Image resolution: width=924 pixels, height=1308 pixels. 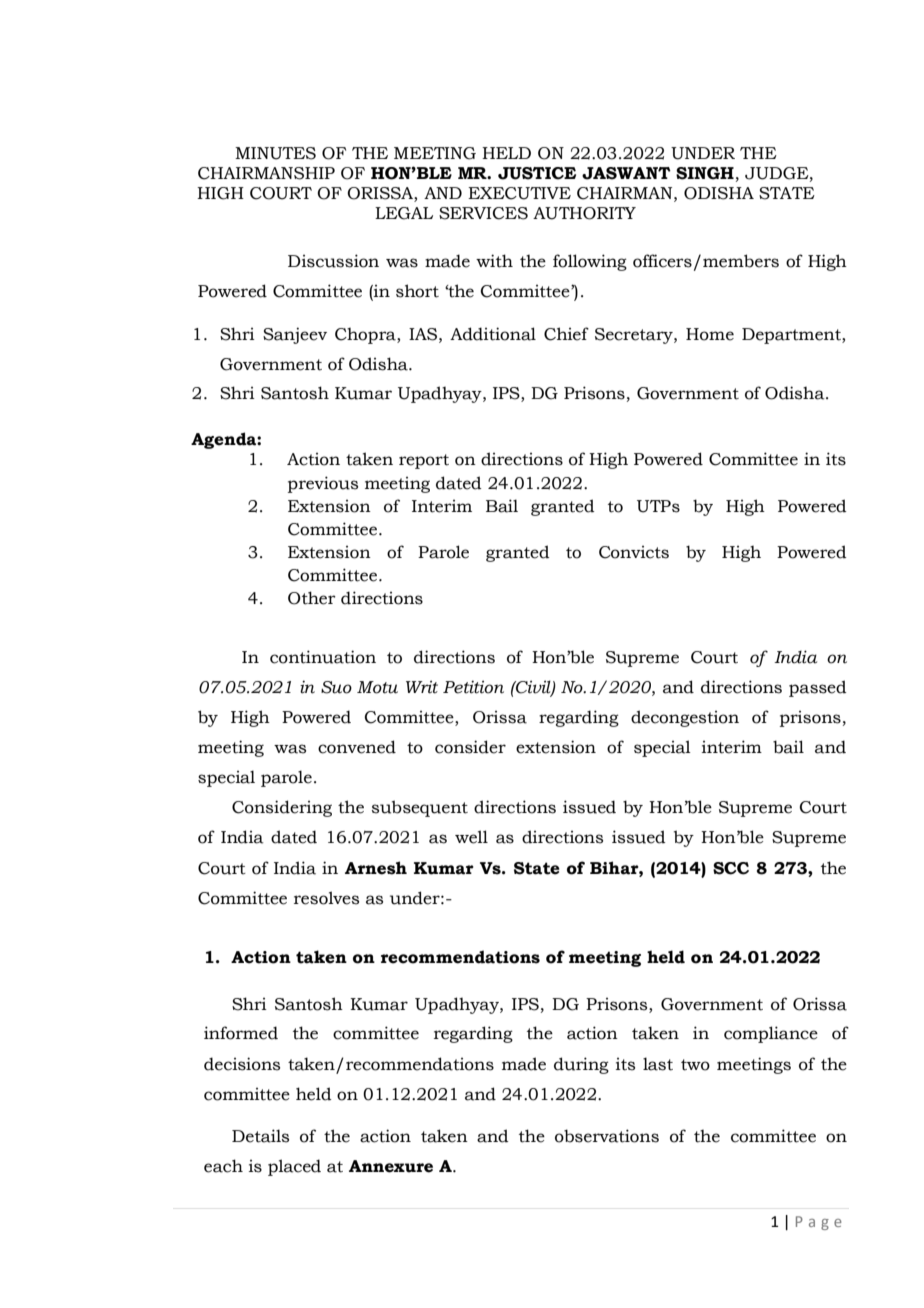 What do you see at coordinates (260, 1136) in the document?
I see `Details` at bounding box center [260, 1136].
